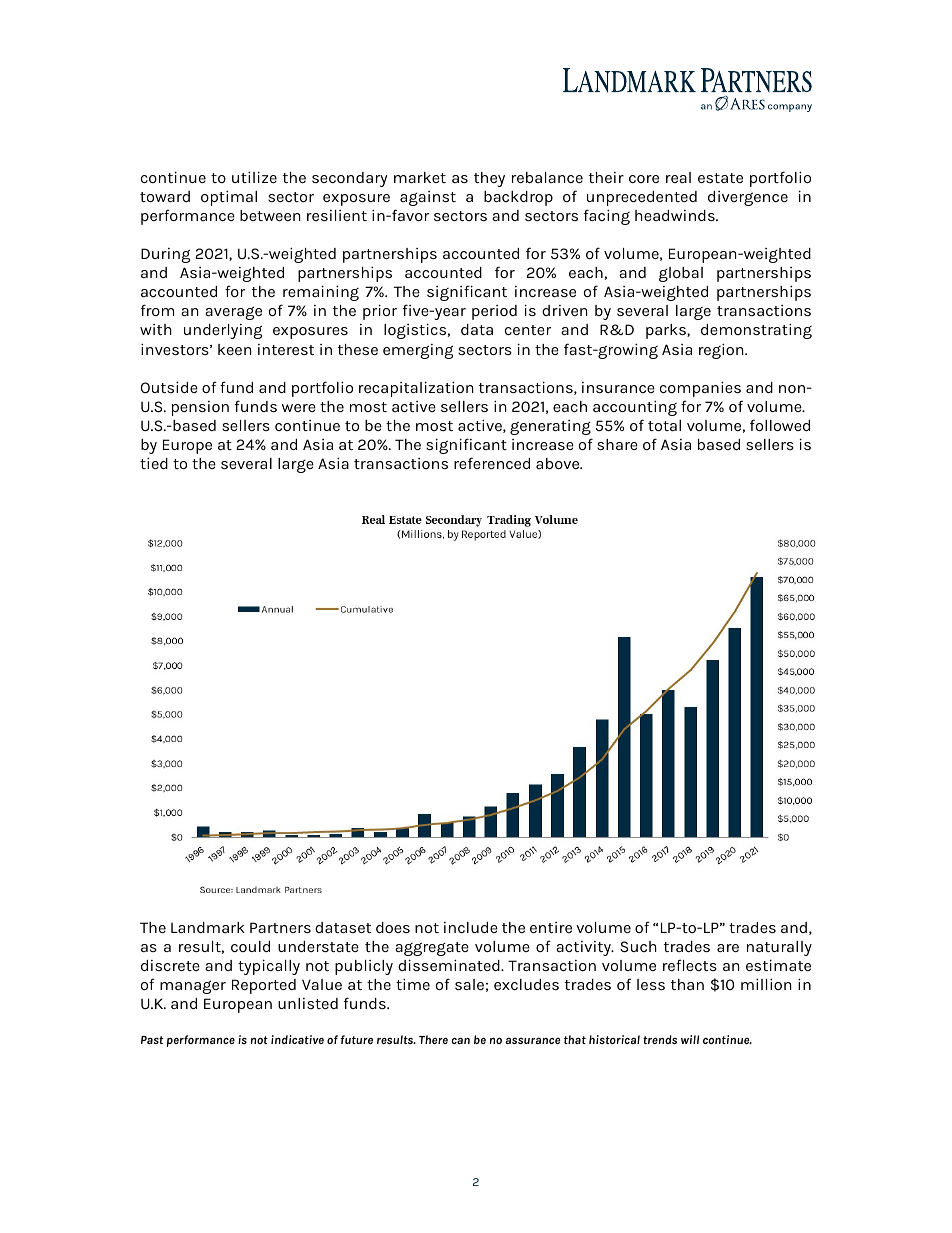  I want to click on region, so click(722, 351).
